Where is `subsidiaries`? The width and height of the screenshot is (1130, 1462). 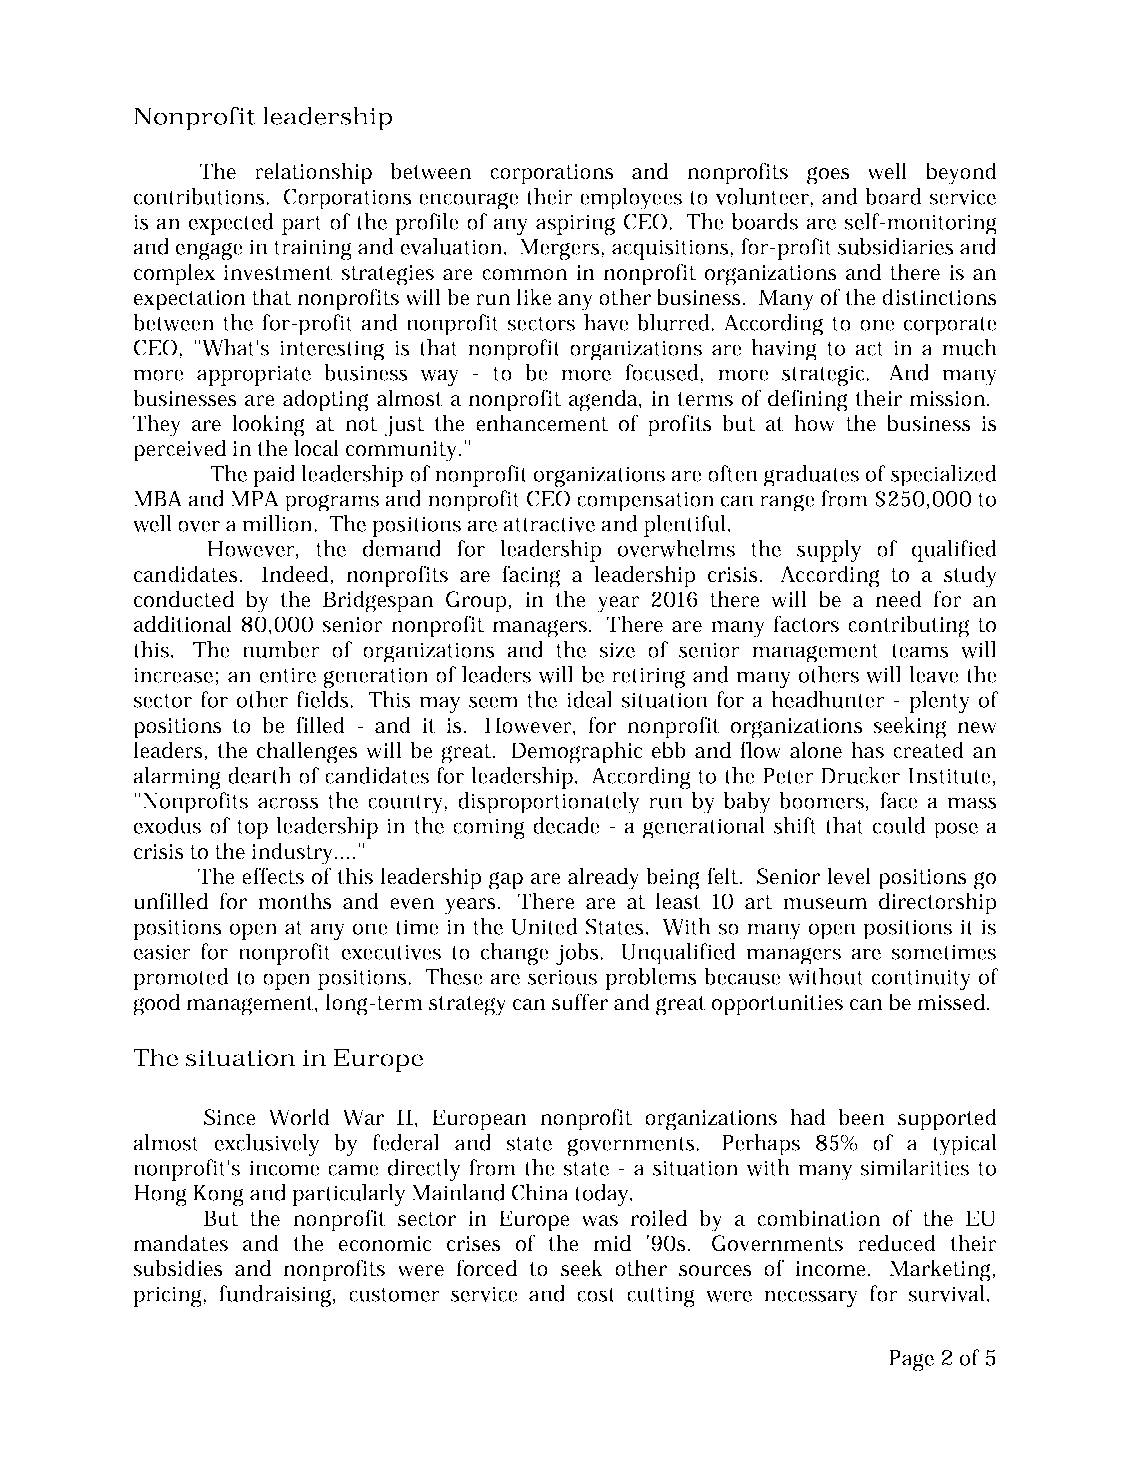
subsidiaries is located at coordinates (896, 246).
